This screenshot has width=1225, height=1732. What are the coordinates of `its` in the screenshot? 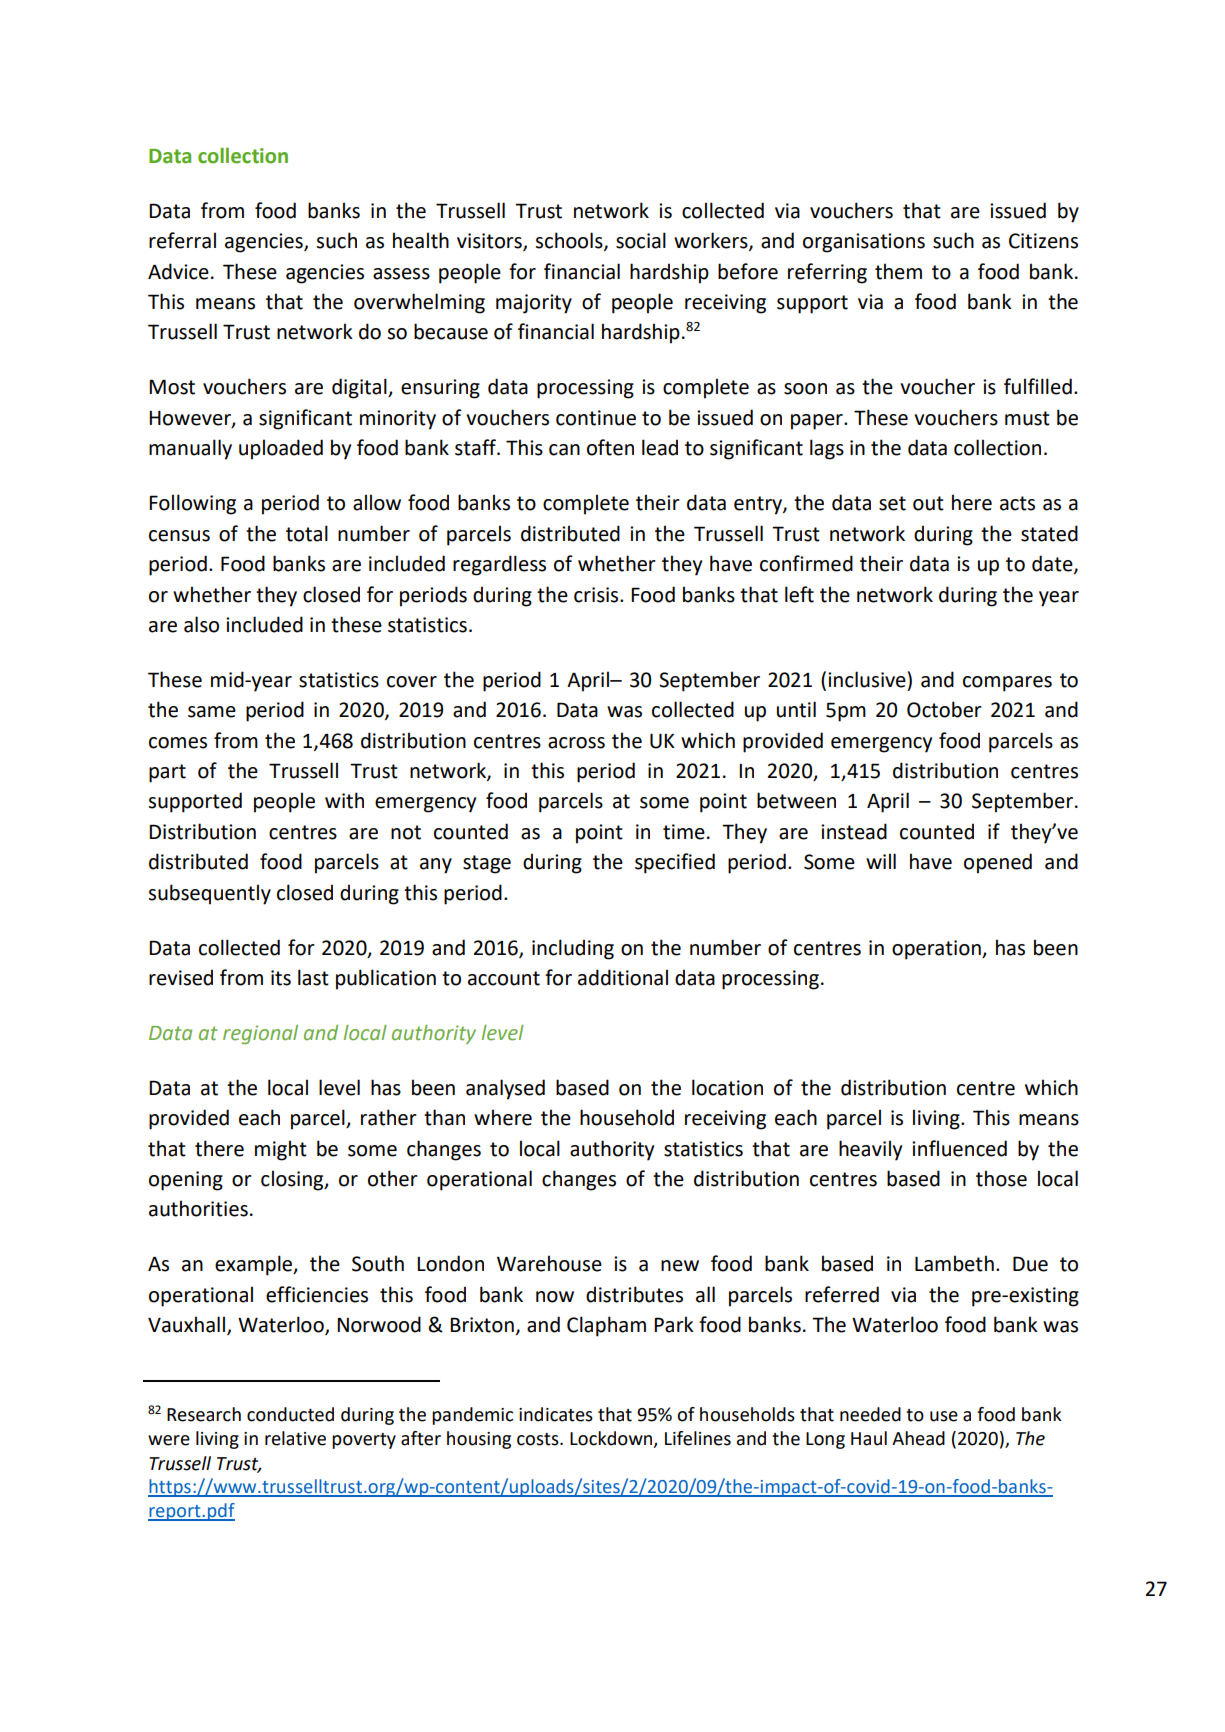 It's located at (281, 978).
